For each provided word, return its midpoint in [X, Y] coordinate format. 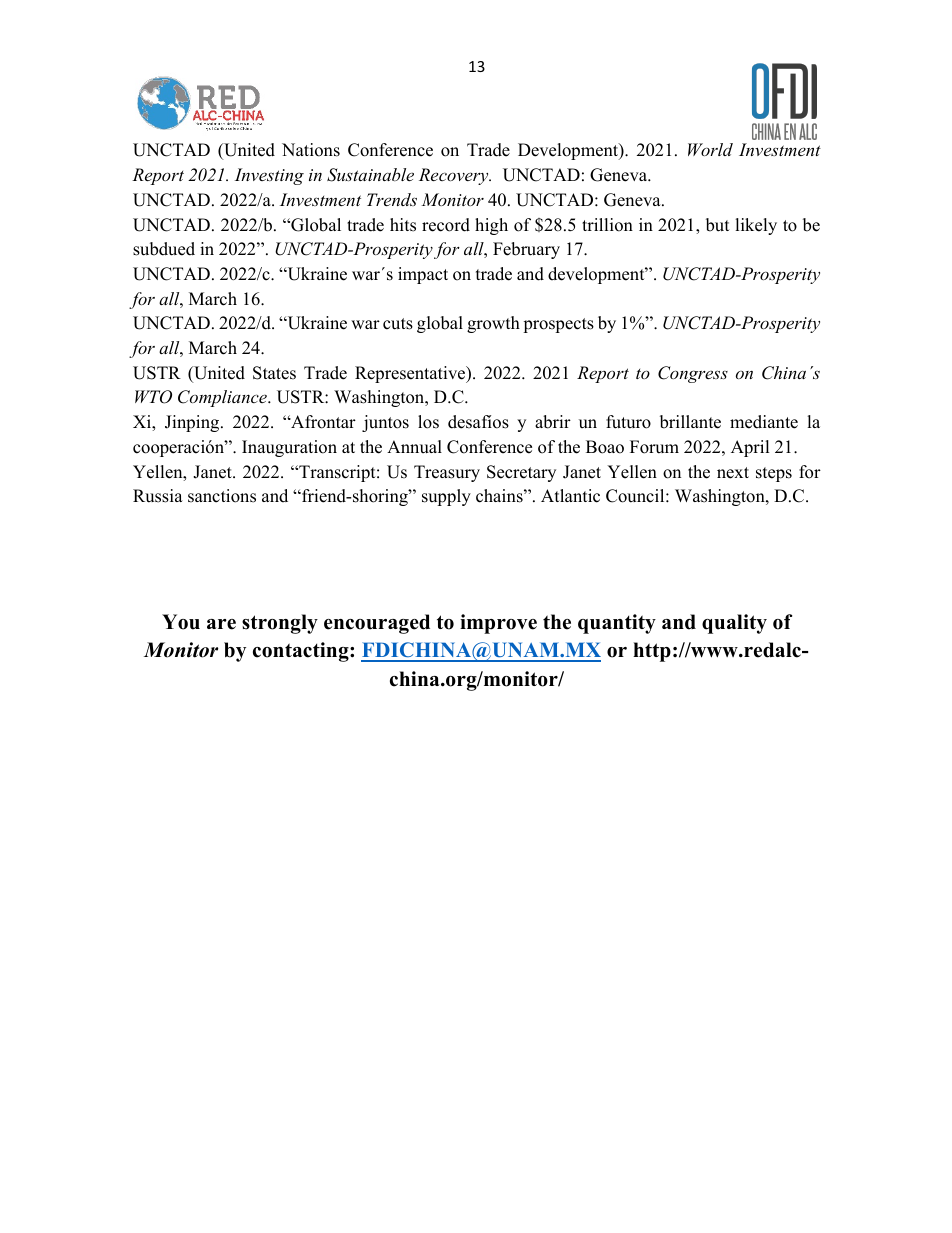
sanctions [222, 496]
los [428, 422]
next [733, 473]
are [221, 624]
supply [446, 497]
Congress [693, 374]
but [718, 225]
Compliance [223, 398]
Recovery [455, 176]
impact [423, 275]
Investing [269, 176]
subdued [164, 249]
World [710, 149]
